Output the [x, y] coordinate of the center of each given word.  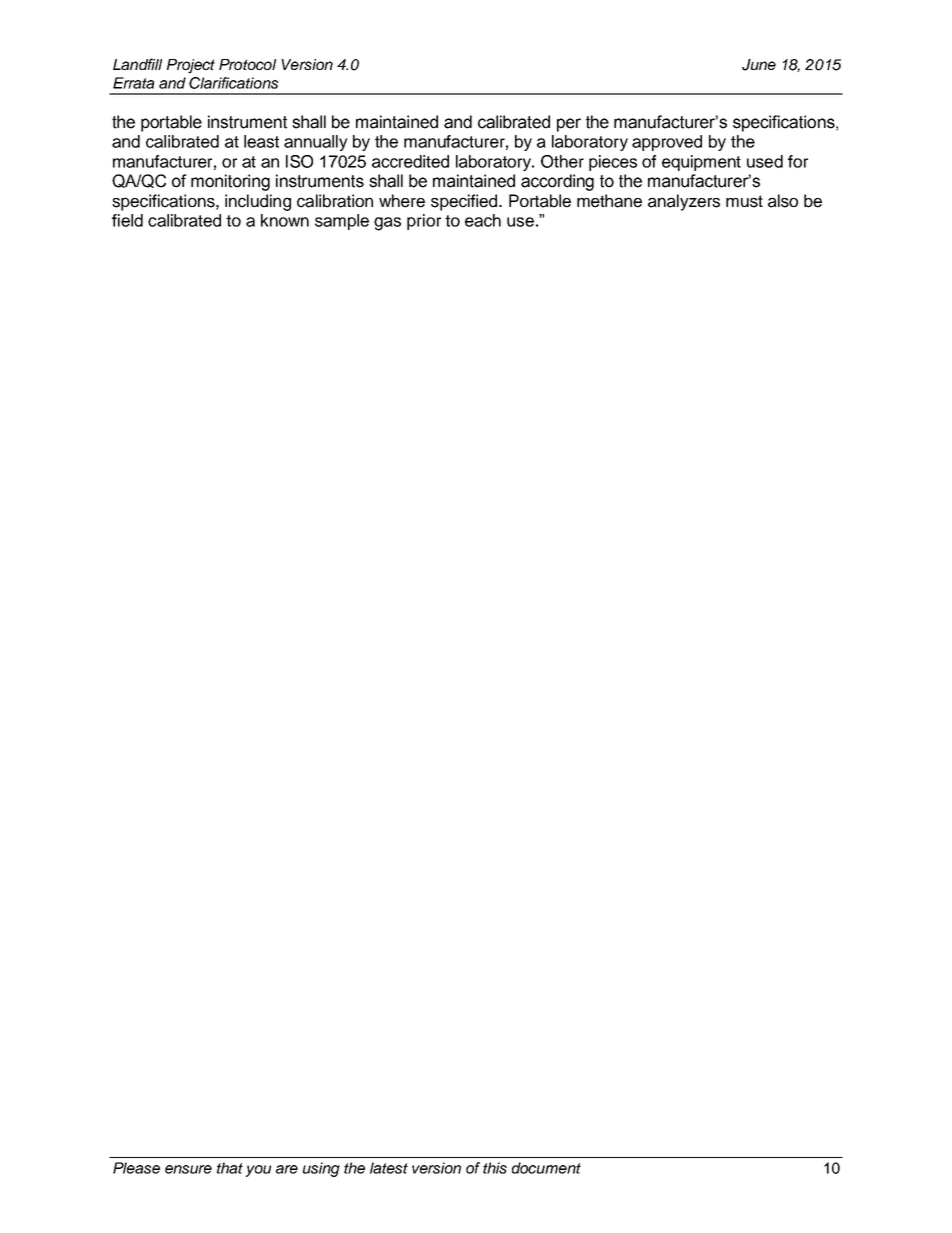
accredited [410, 161]
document [546, 1168]
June [759, 65]
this [495, 1168]
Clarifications [233, 83]
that [230, 1168]
